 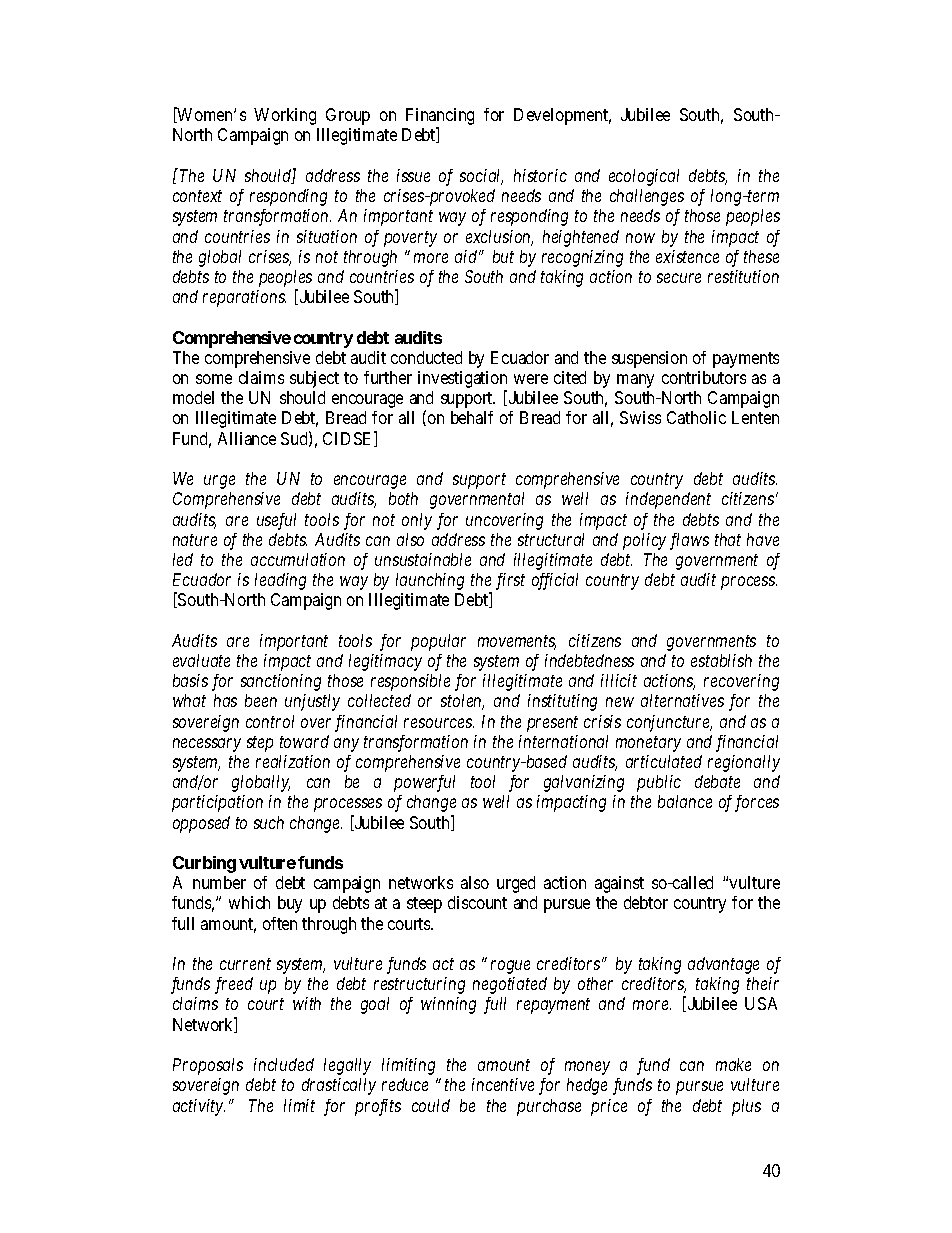 What do you see at coordinates (285, 116) in the document?
I see `Working` at bounding box center [285, 116].
